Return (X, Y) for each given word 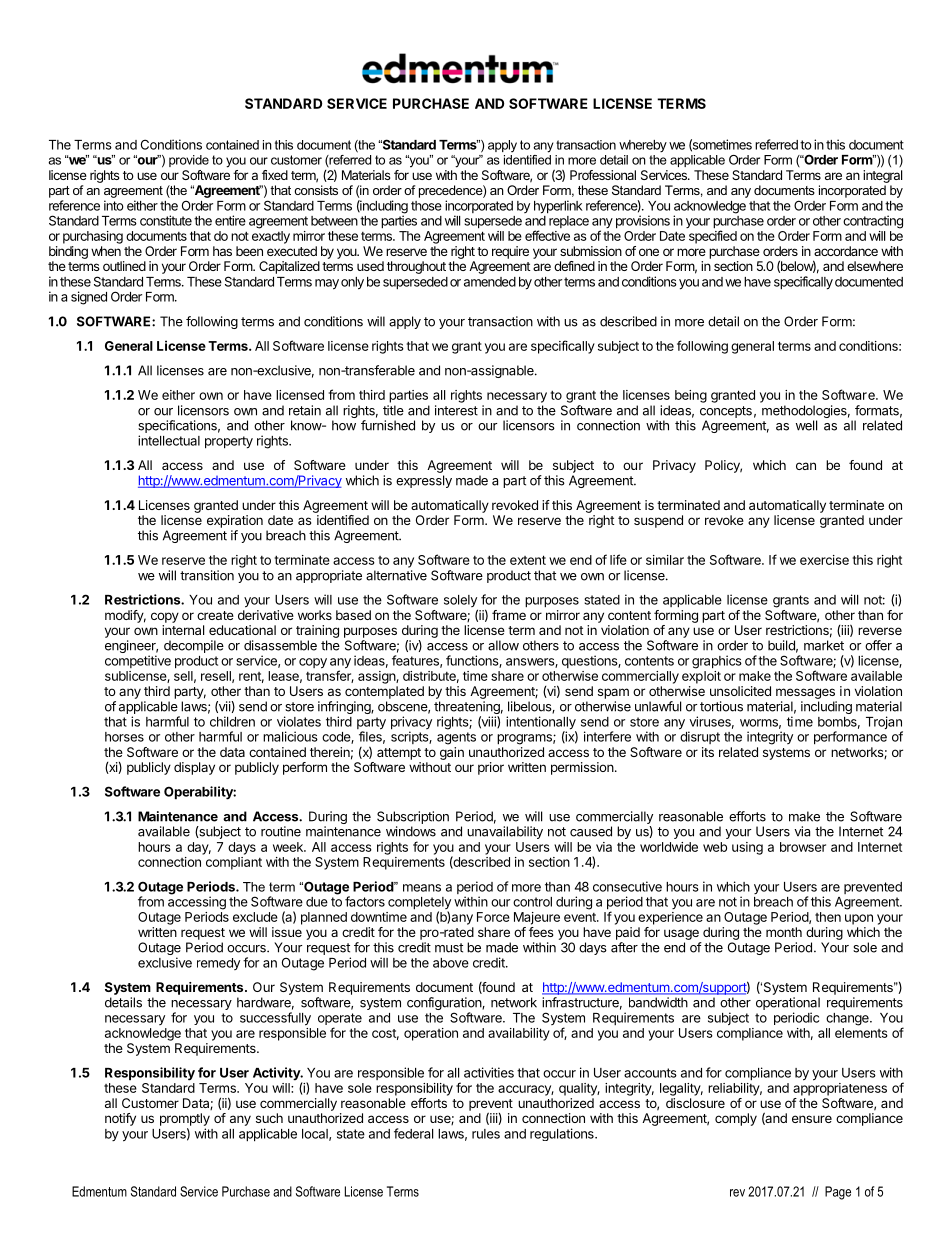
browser (803, 847)
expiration (235, 521)
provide (189, 161)
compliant (234, 863)
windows (411, 831)
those (426, 206)
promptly (185, 1119)
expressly (424, 481)
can (806, 466)
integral (882, 176)
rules (486, 1134)
